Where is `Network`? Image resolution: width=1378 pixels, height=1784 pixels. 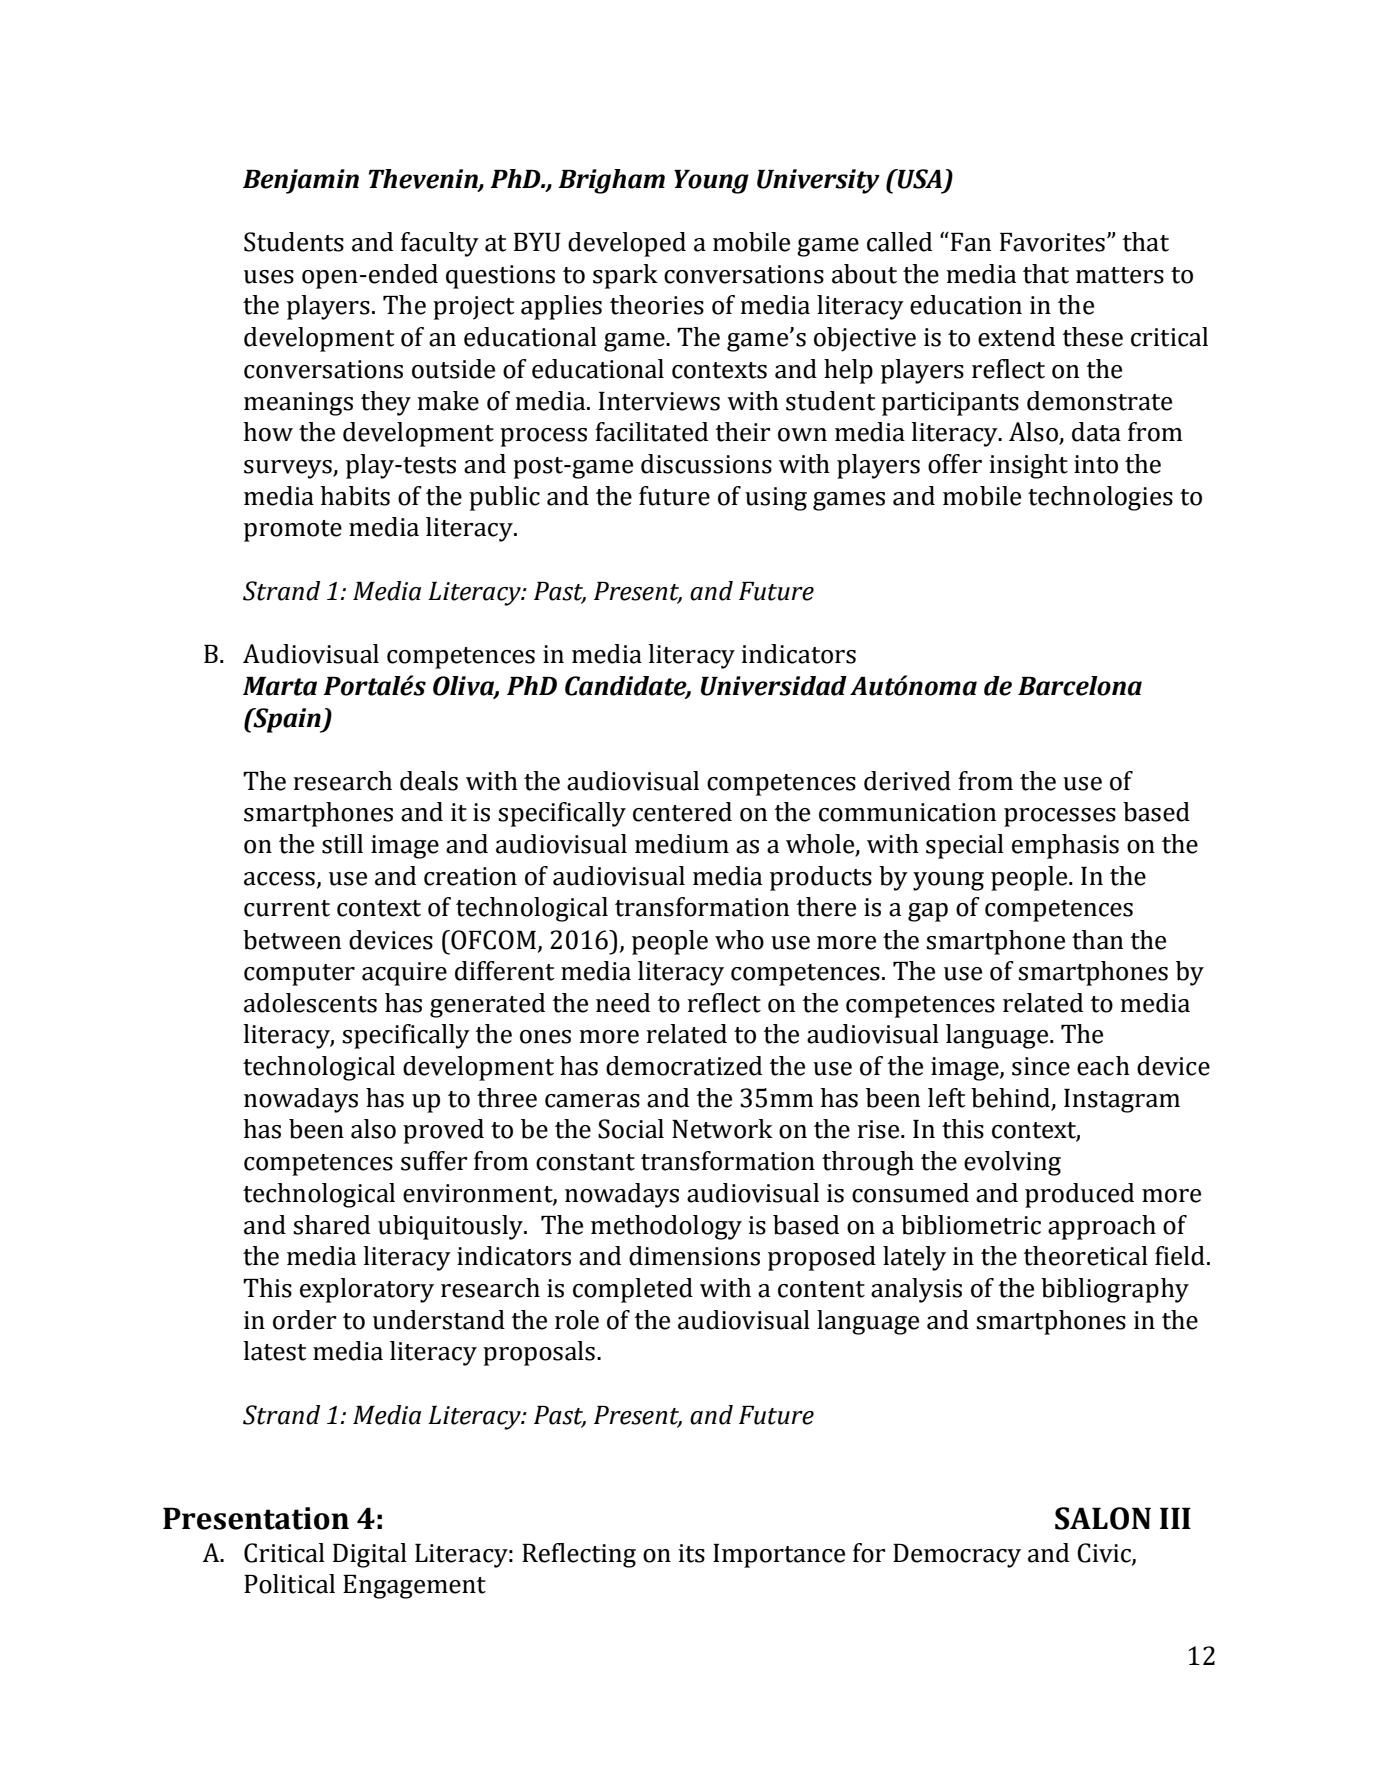 Network is located at coordinates (722, 1129).
